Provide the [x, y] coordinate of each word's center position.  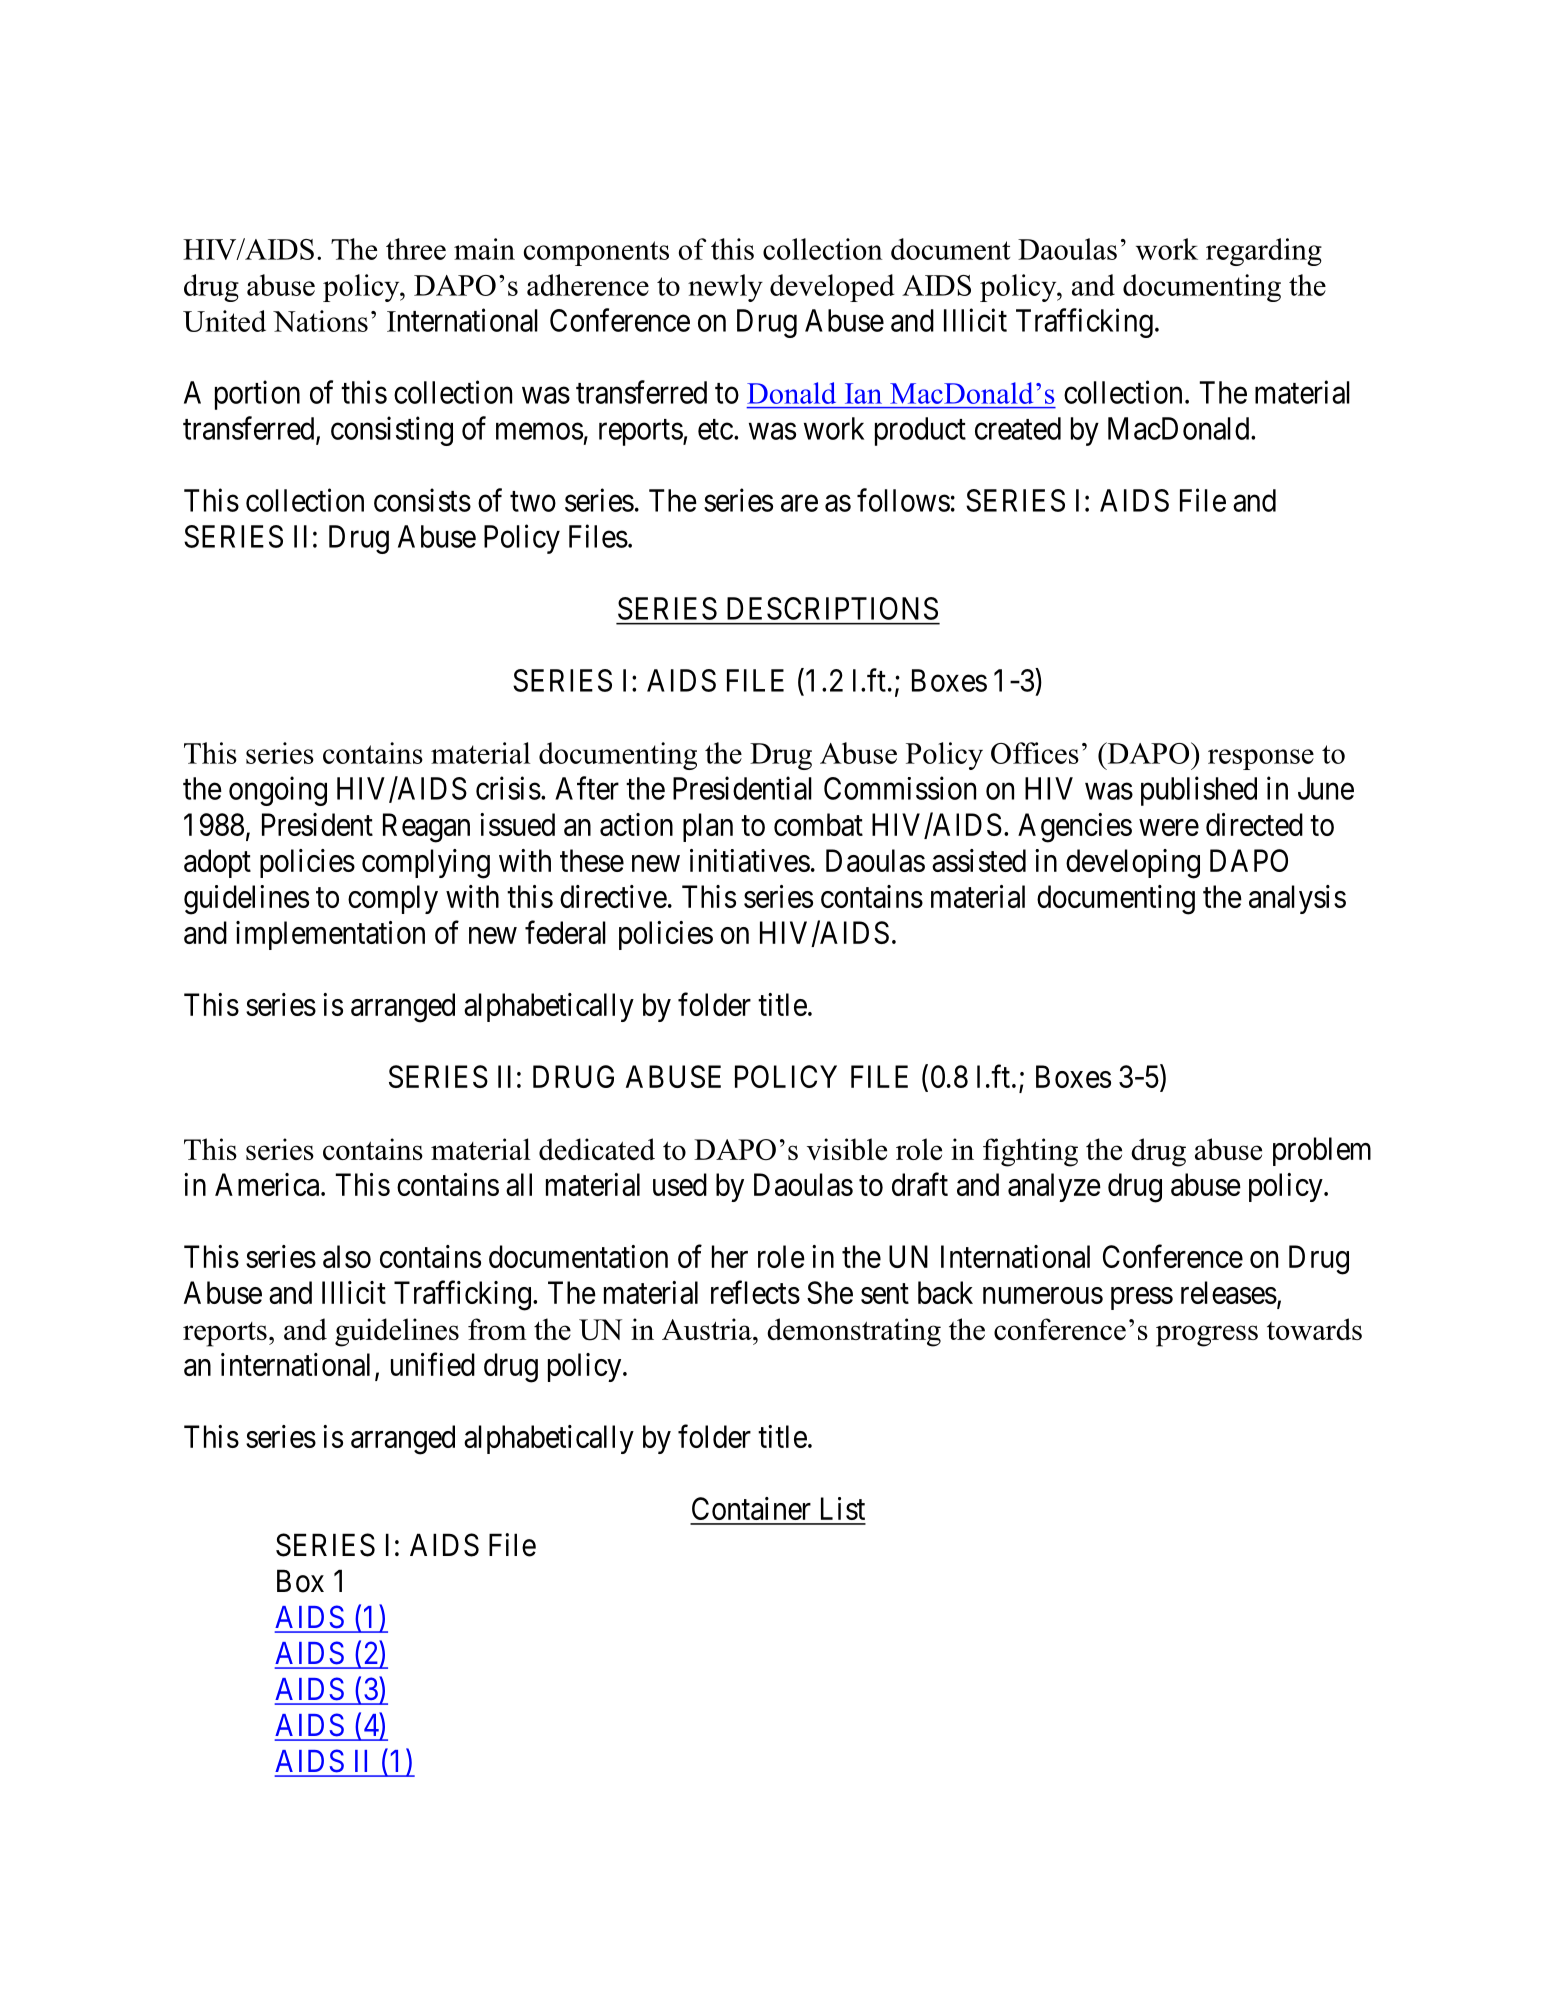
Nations [320, 321]
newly [725, 288]
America [268, 1184]
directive [613, 896]
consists [422, 500]
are [799, 503]
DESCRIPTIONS [832, 608]
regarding [1264, 252]
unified [433, 1364]
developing [1133, 864]
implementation [330, 935]
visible [847, 1149]
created [1018, 428]
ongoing [278, 791]
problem [1322, 1151]
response [1261, 759]
